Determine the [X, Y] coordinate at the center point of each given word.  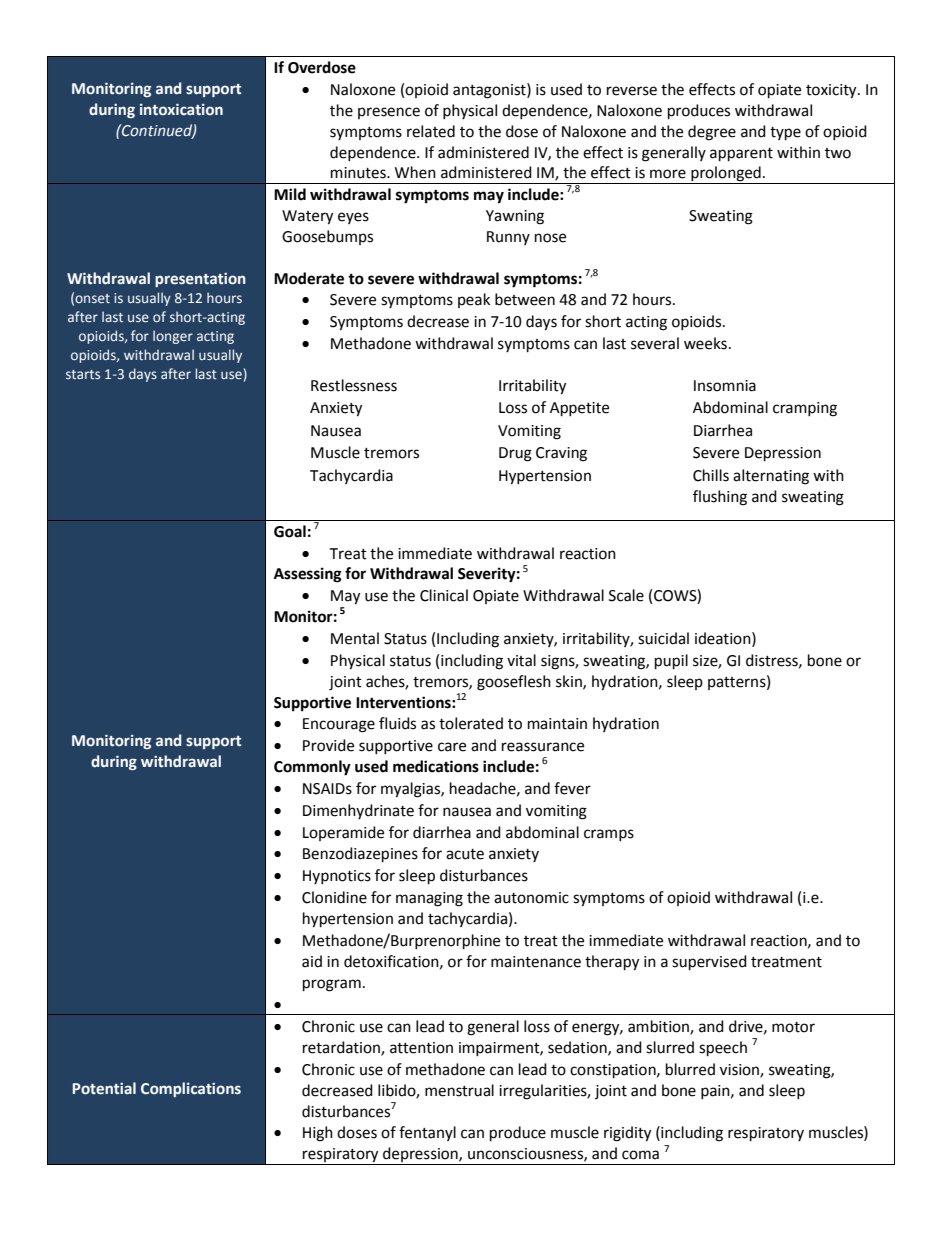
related [431, 131]
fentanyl [427, 1133]
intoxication [181, 109]
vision [740, 1070]
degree [712, 133]
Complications [191, 1089]
